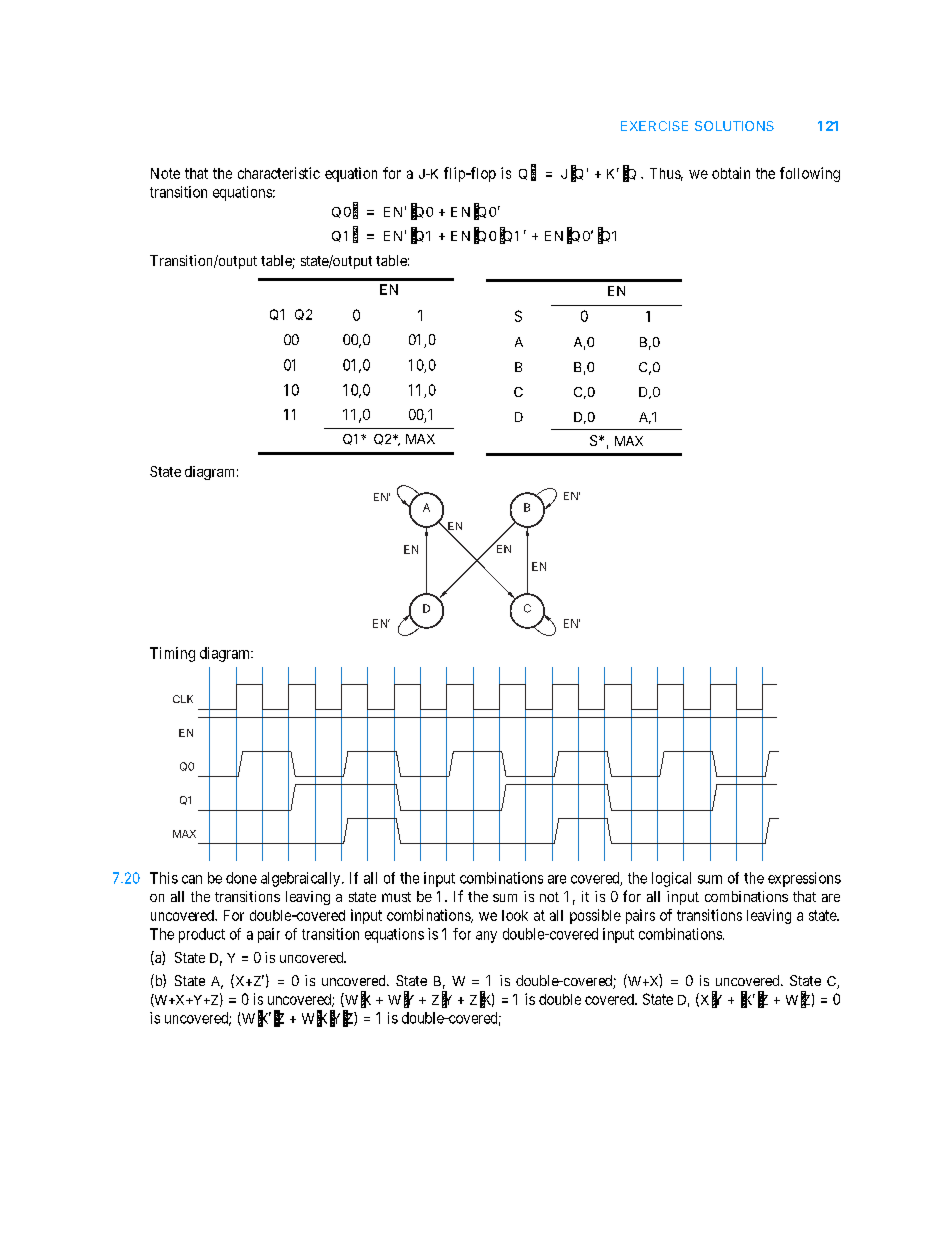 The image size is (952, 1233). What do you see at coordinates (654, 126) in the screenshot?
I see `EXERCISE` at bounding box center [654, 126].
